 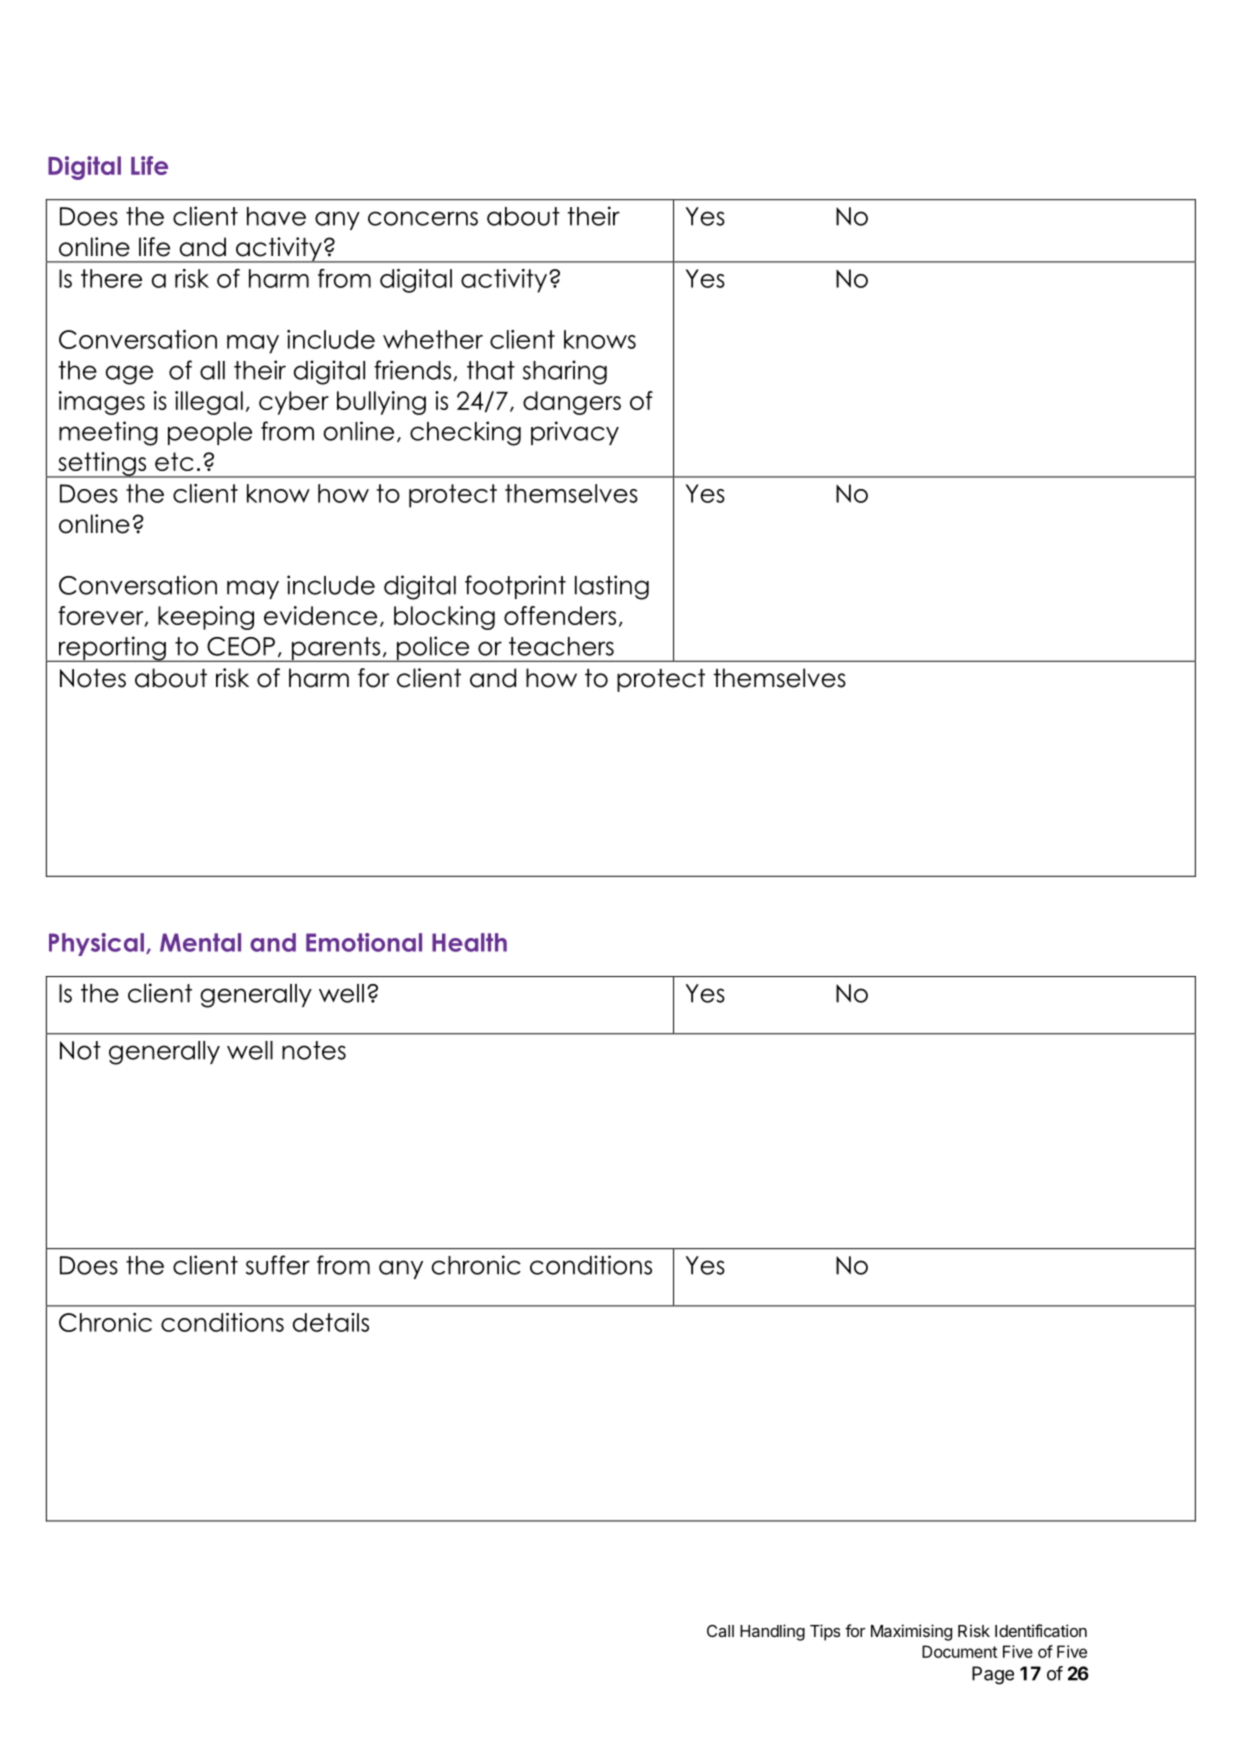 What do you see at coordinates (772, 1632) in the image?
I see `Handling` at bounding box center [772, 1632].
